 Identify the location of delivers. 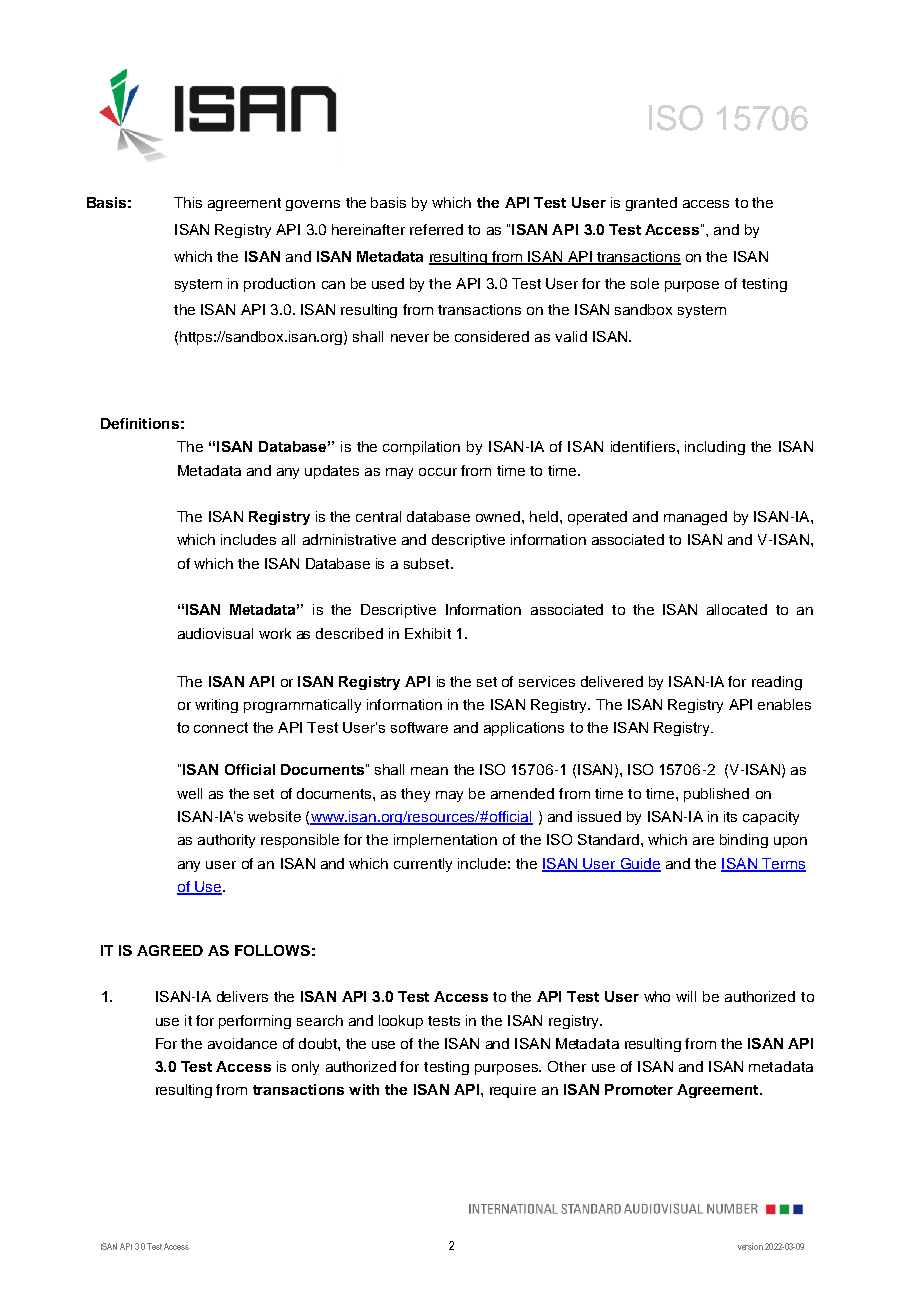
(242, 996).
